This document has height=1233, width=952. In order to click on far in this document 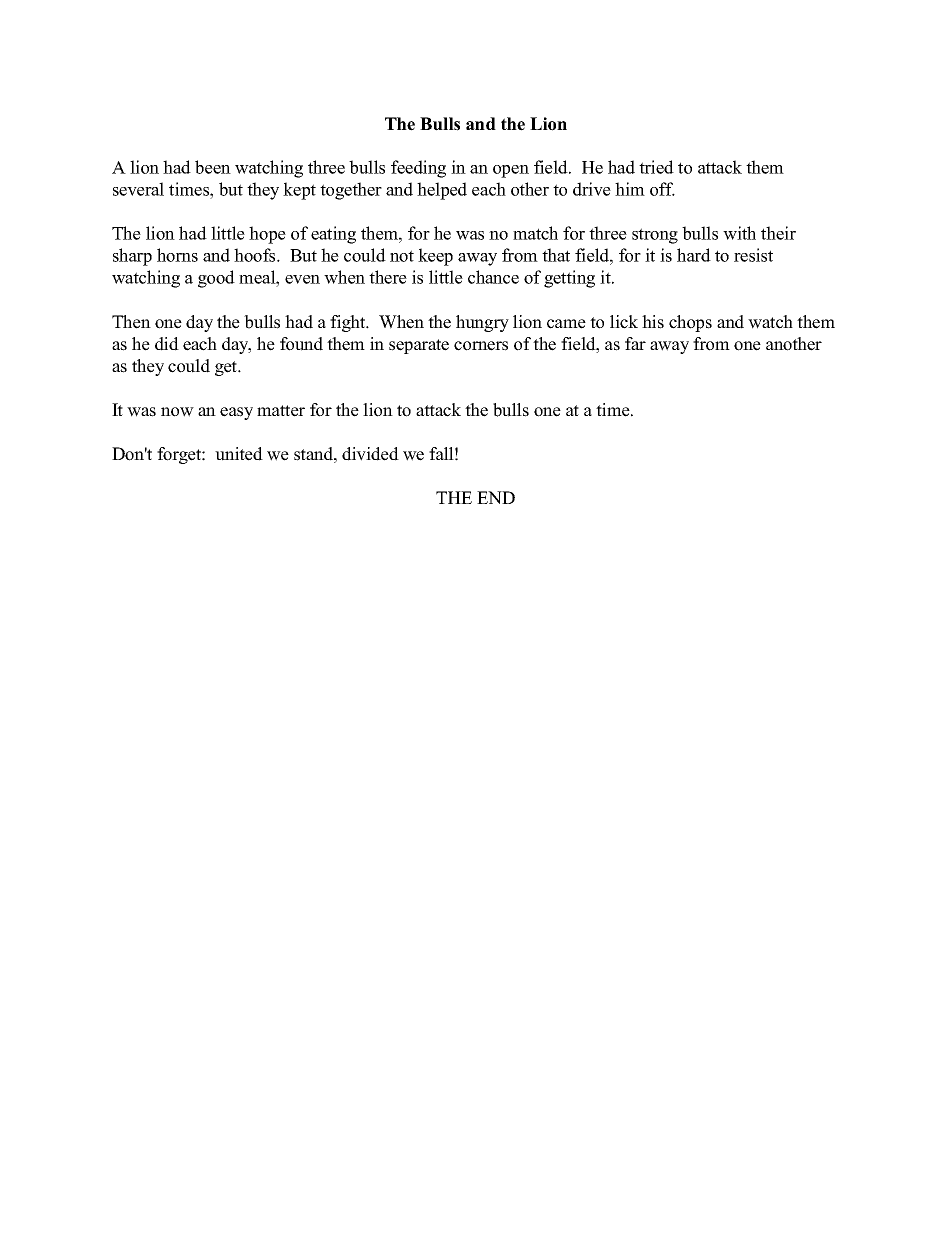, I will do `click(635, 343)`.
